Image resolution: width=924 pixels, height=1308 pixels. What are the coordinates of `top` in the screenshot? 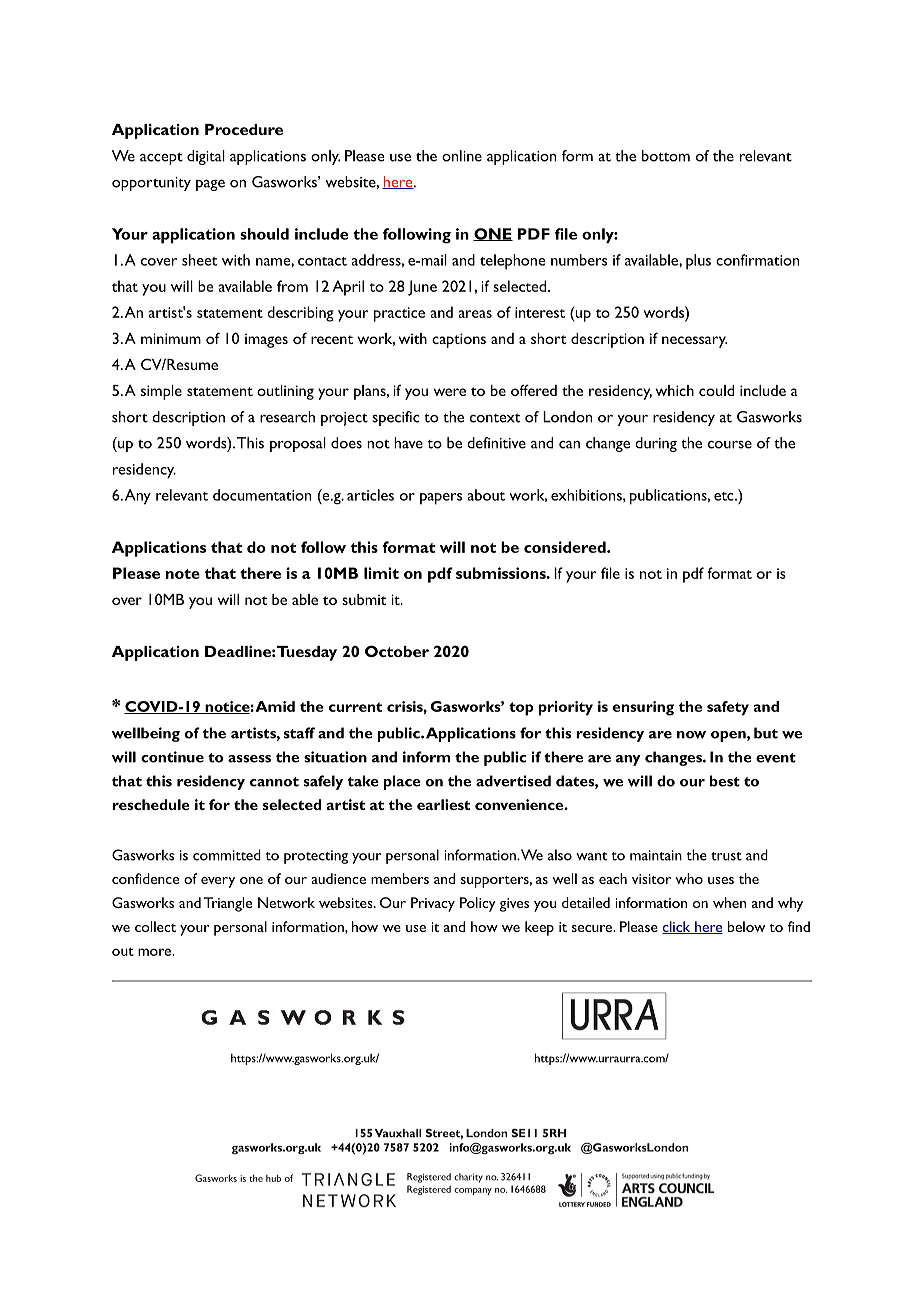 It's located at (521, 709).
